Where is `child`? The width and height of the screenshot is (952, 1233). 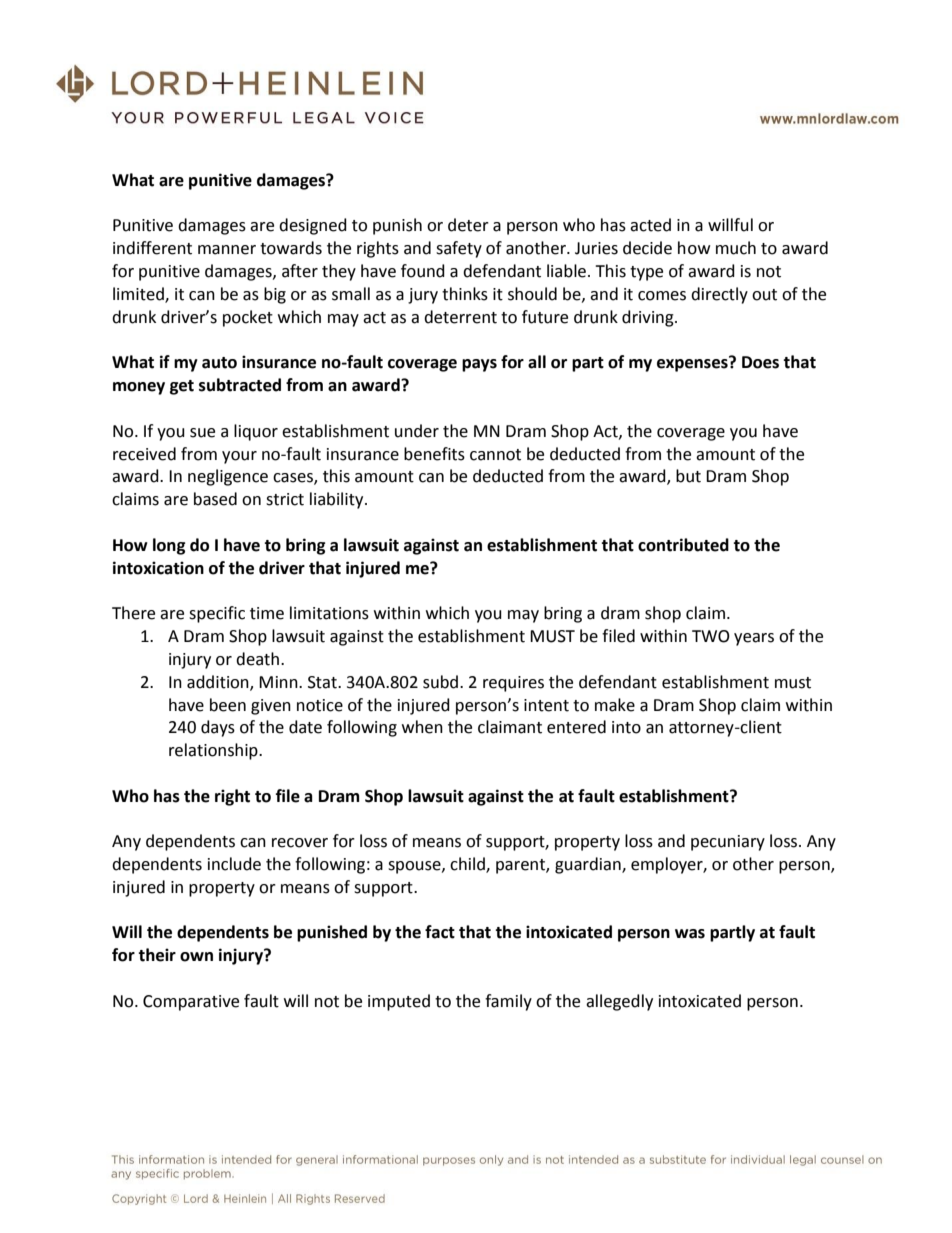
child is located at coordinates (468, 865).
